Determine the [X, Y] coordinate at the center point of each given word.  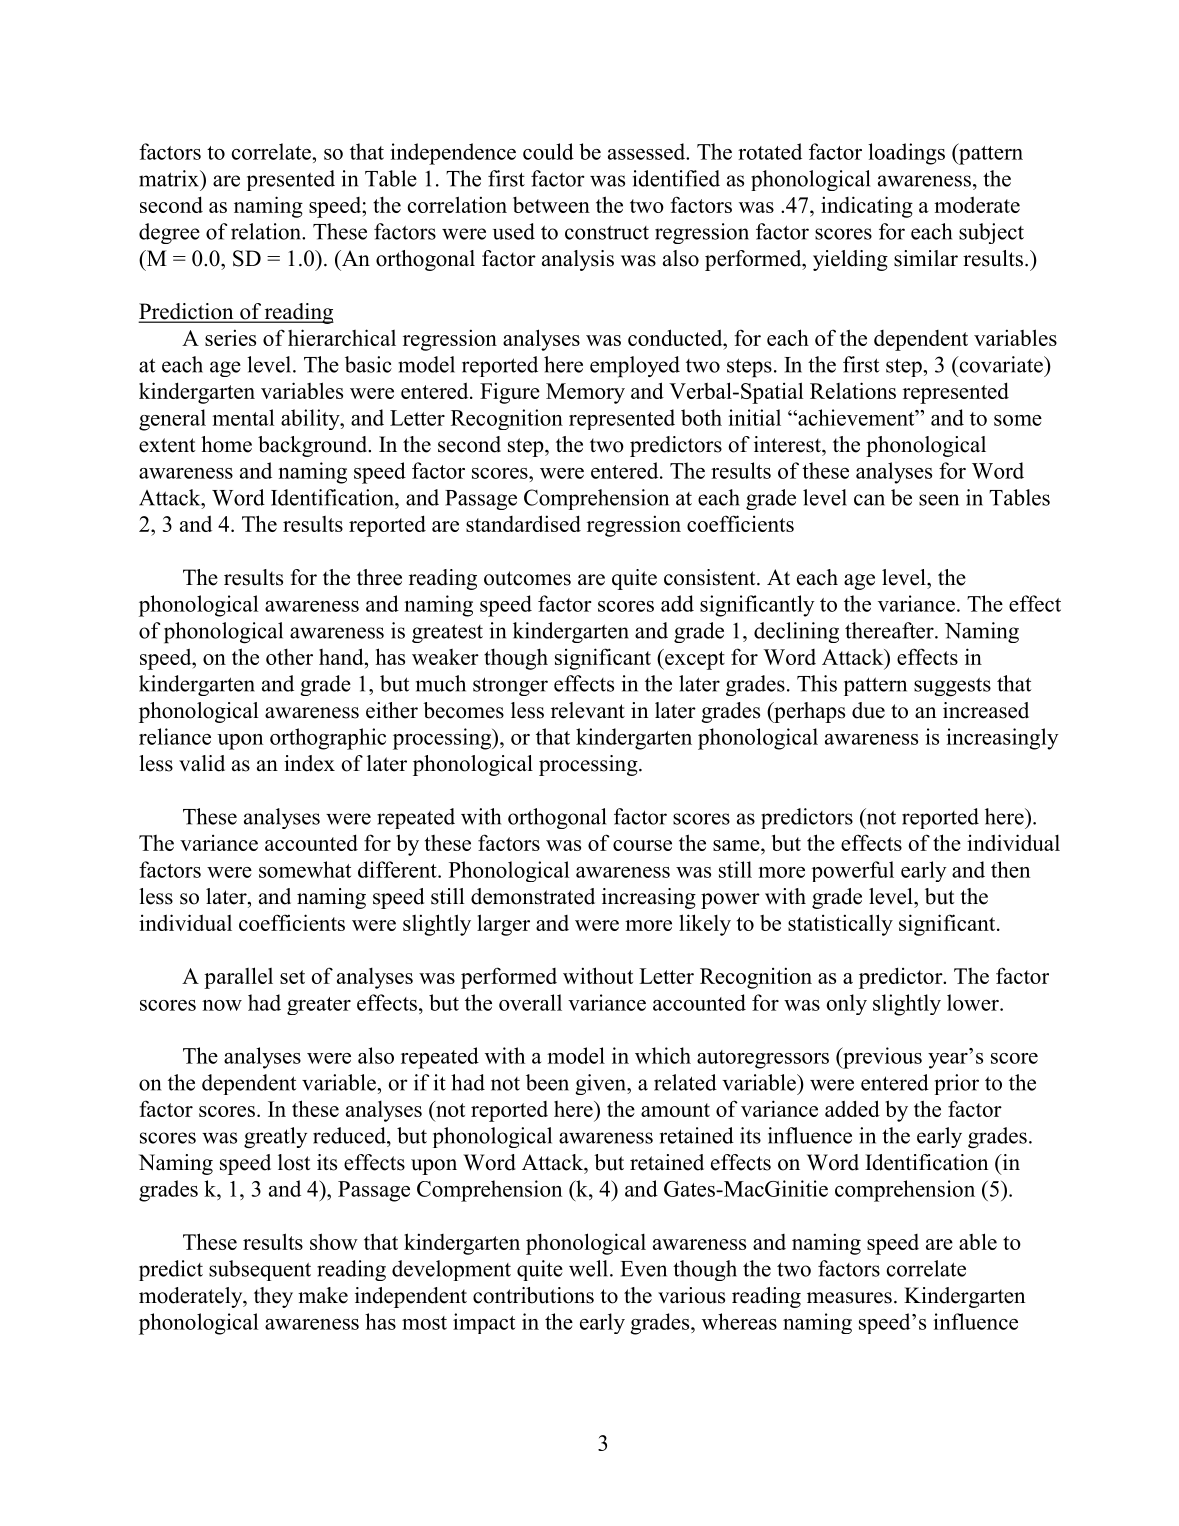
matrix [170, 178]
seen [939, 500]
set [292, 977]
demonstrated [533, 896]
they [273, 1297]
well [590, 1268]
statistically [840, 925]
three [379, 577]
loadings [906, 154]
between [551, 205]
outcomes [527, 578]
